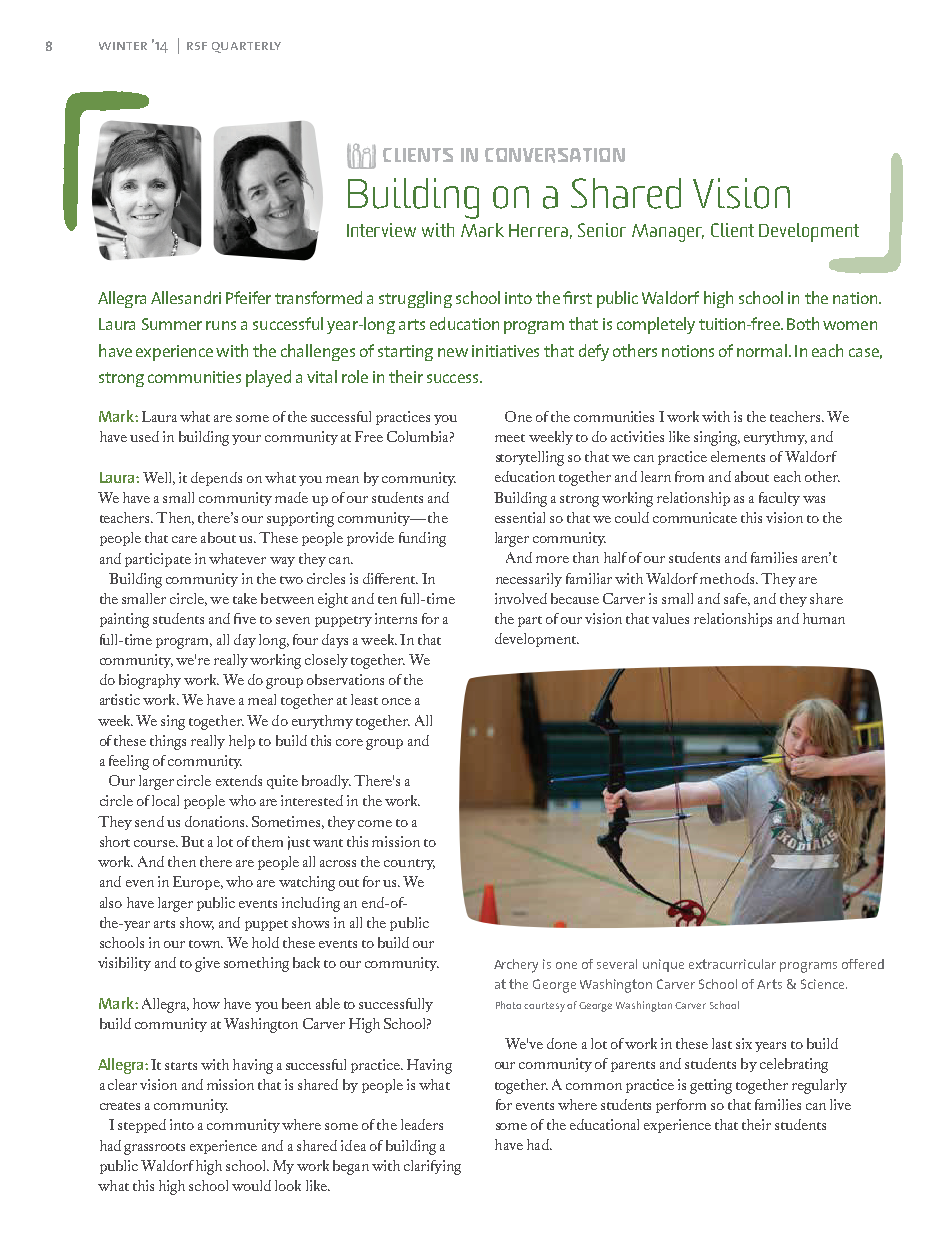  What do you see at coordinates (432, 1167) in the image?
I see `clarifying` at bounding box center [432, 1167].
